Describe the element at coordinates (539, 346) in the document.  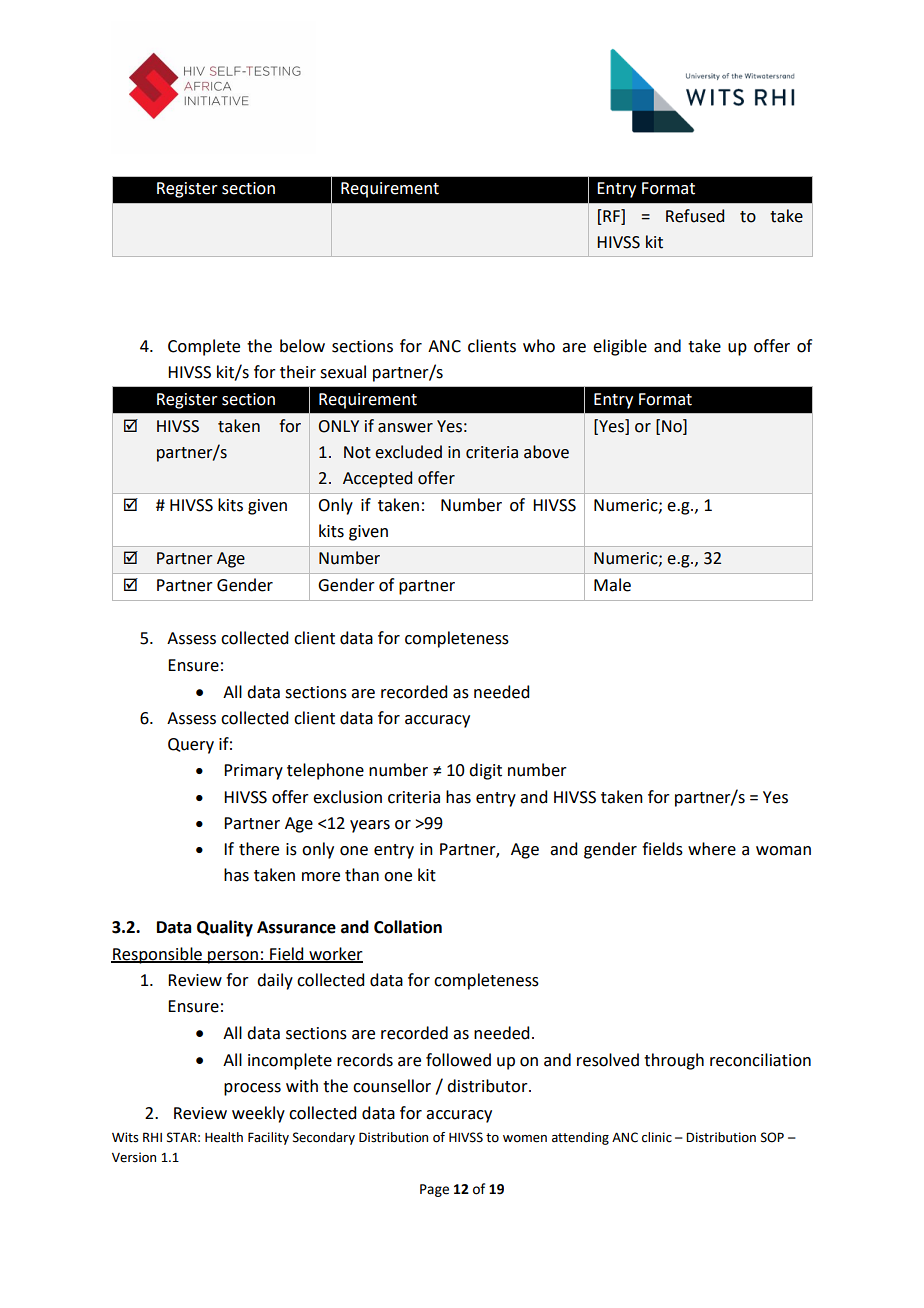
I see `who` at that location.
